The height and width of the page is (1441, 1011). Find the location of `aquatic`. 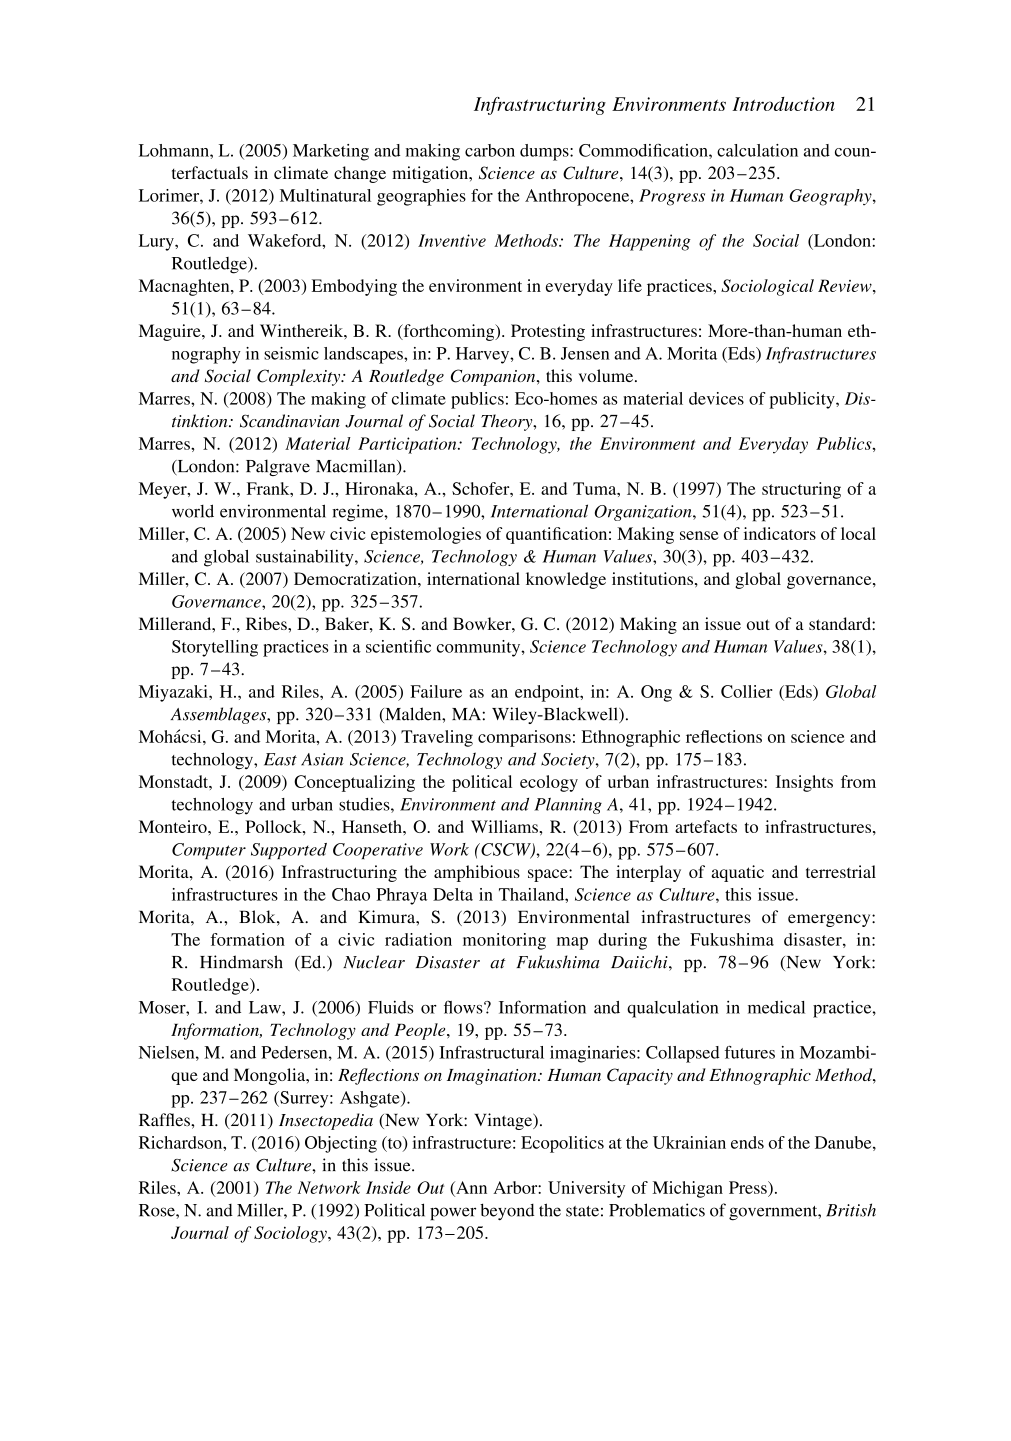

aquatic is located at coordinates (738, 873).
